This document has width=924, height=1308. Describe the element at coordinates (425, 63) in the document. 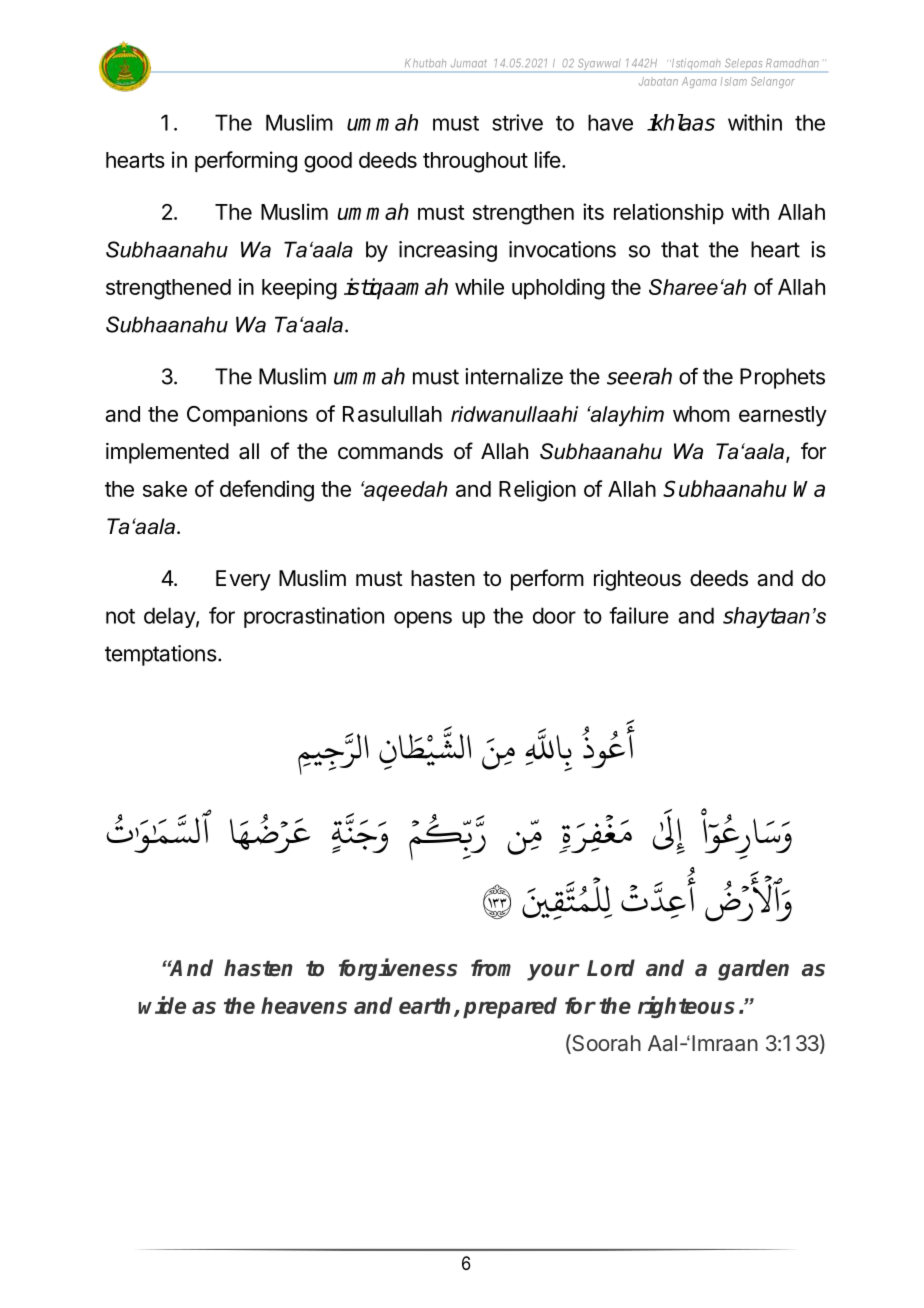

I see `Khutbah` at that location.
